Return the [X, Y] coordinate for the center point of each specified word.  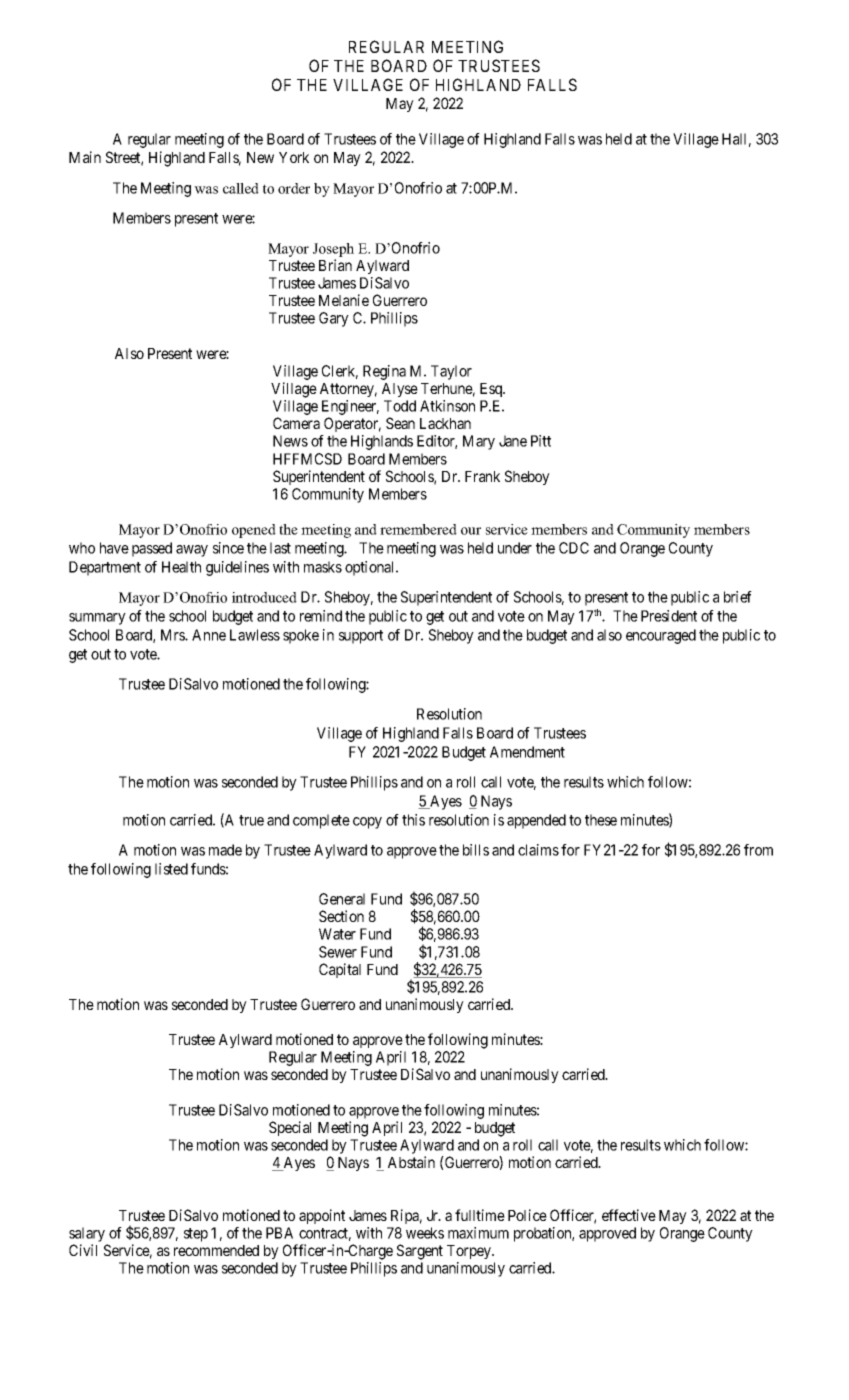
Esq [492, 390]
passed [152, 549]
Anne [209, 635]
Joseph [333, 250]
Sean [400, 423]
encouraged [661, 636]
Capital [340, 970]
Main [85, 157]
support [361, 637]
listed [171, 869]
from [758, 850]
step [196, 1235]
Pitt [541, 441]
